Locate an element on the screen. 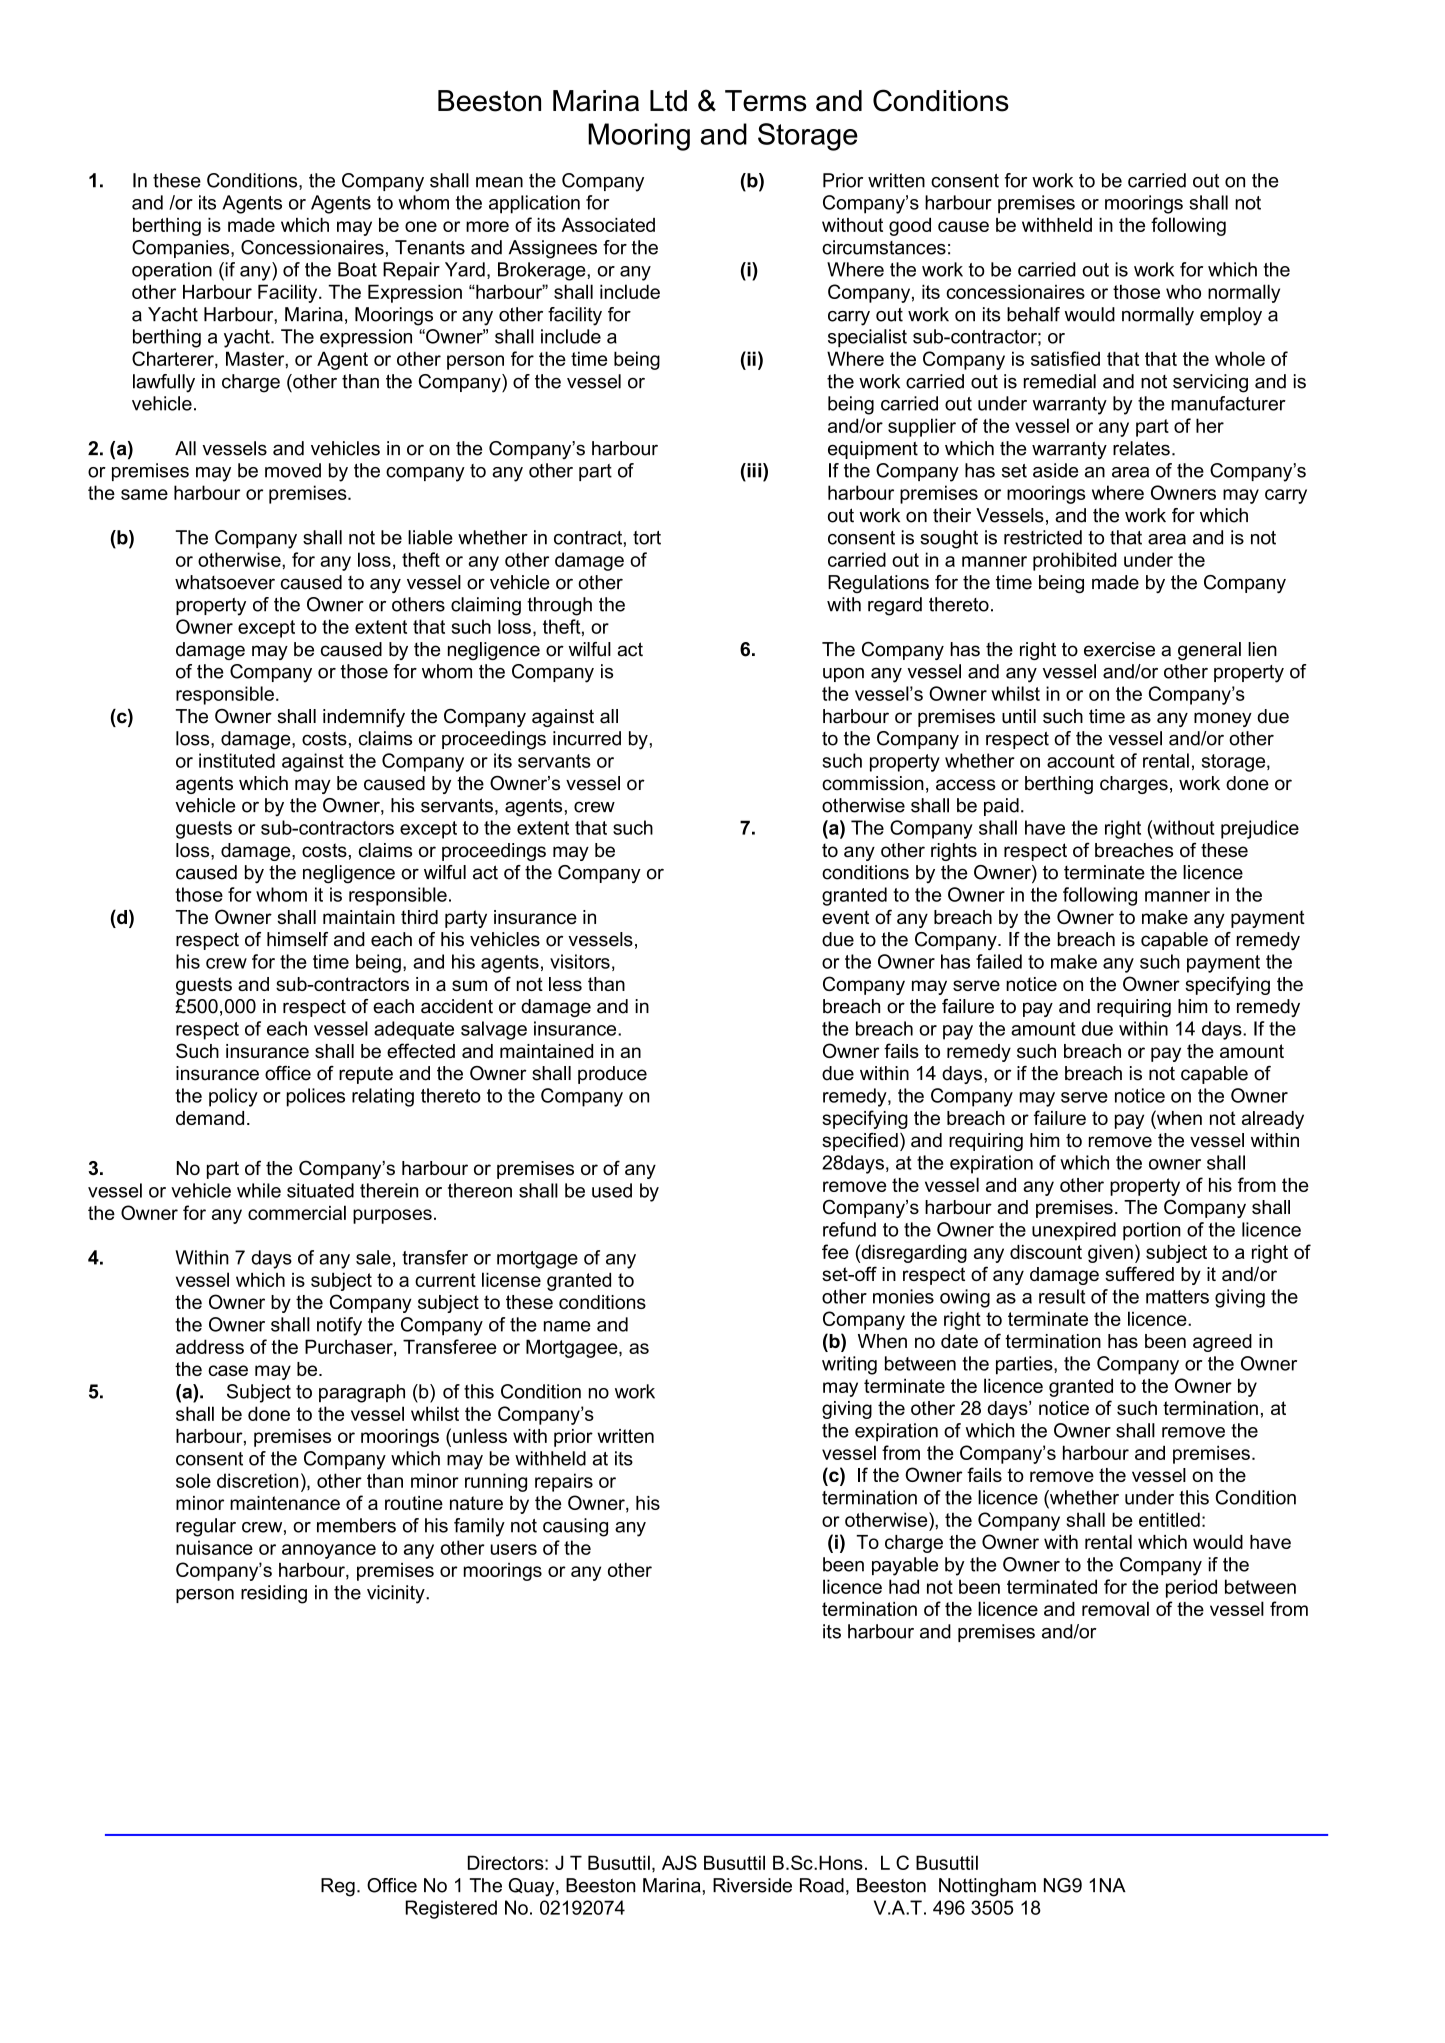 Image resolution: width=1445 pixels, height=2043 pixels. Companies is located at coordinates (182, 249).
